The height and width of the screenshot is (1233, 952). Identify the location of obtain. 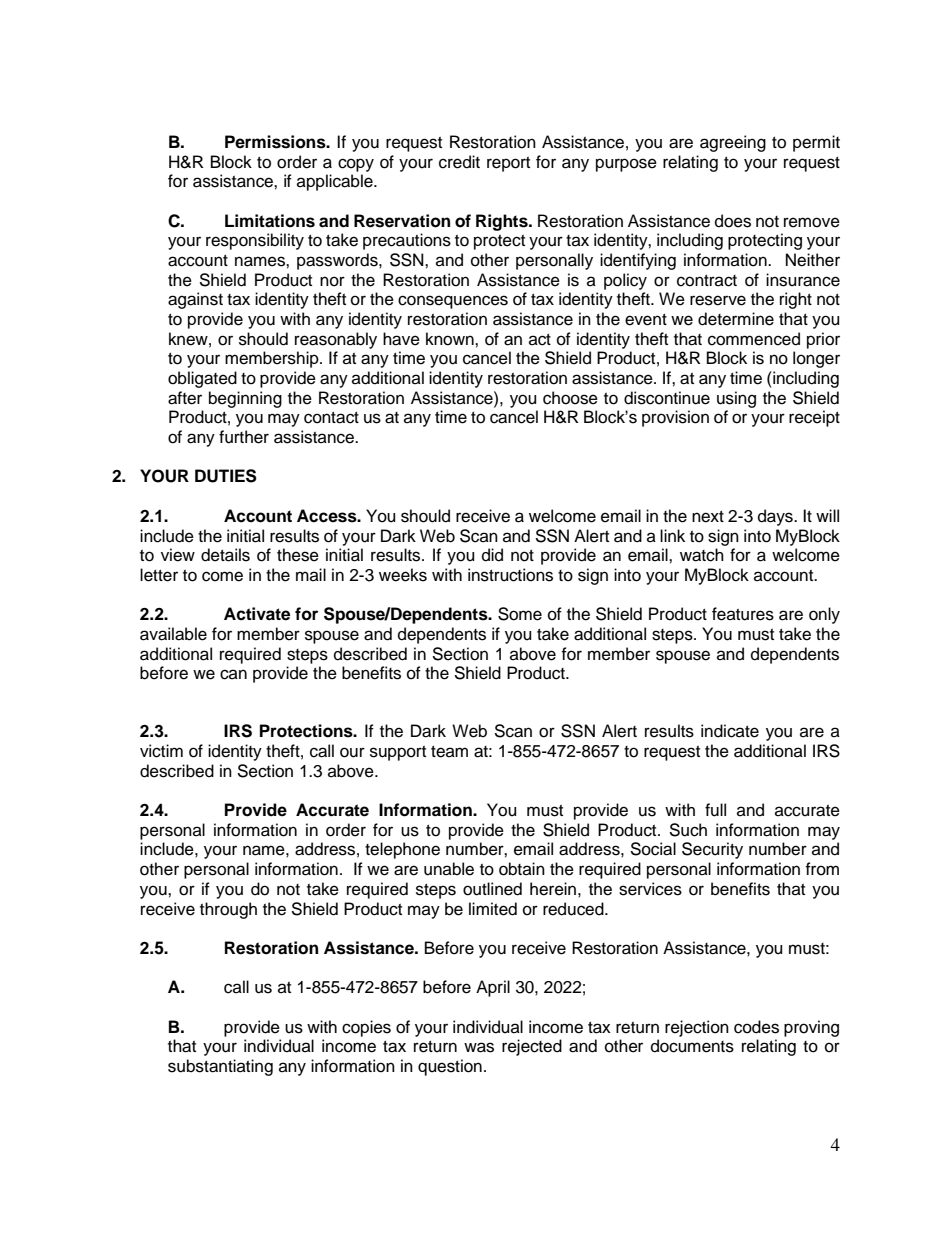
(522, 869).
